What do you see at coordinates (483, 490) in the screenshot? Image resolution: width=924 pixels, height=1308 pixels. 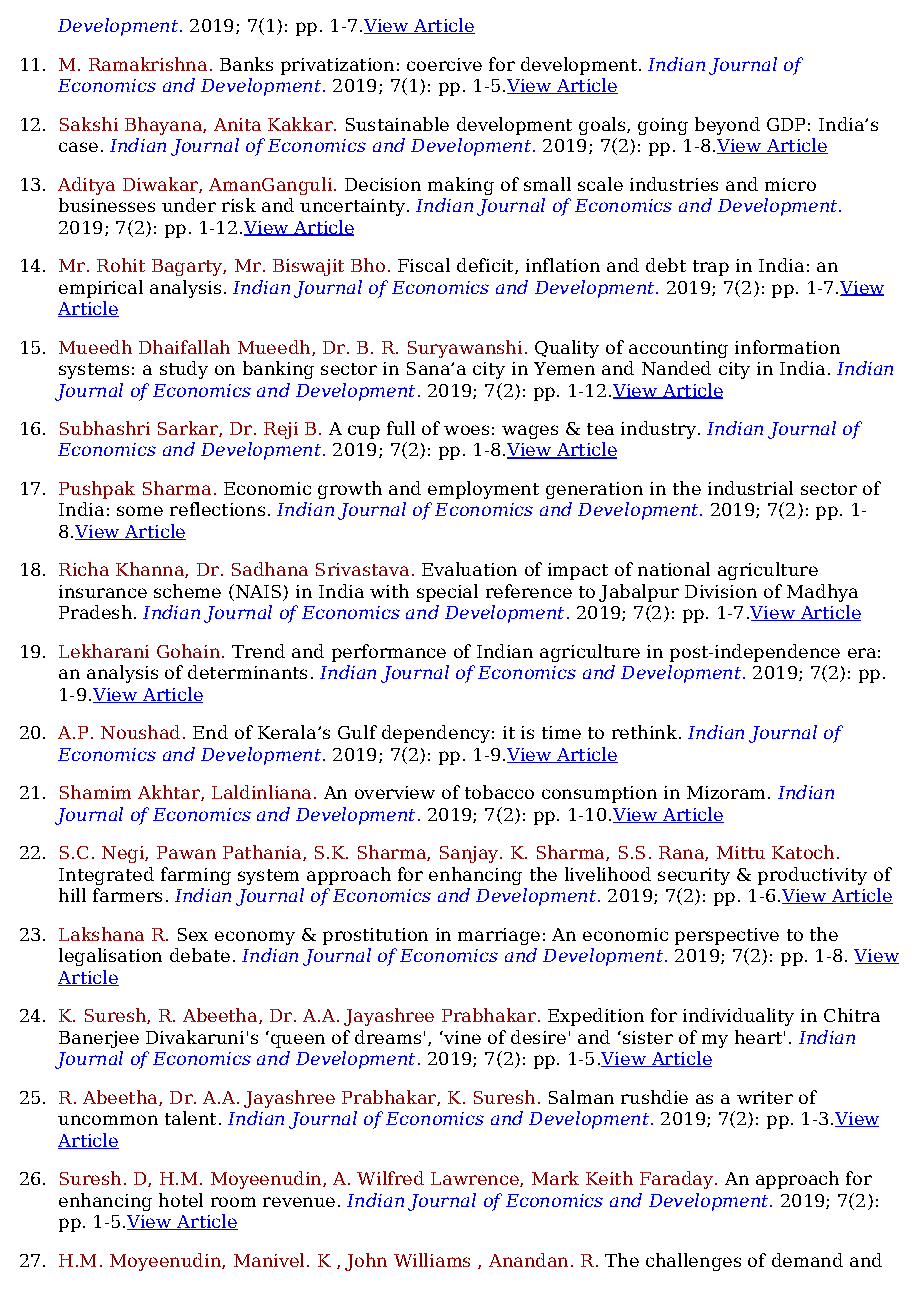 I see `employment` at bounding box center [483, 490].
